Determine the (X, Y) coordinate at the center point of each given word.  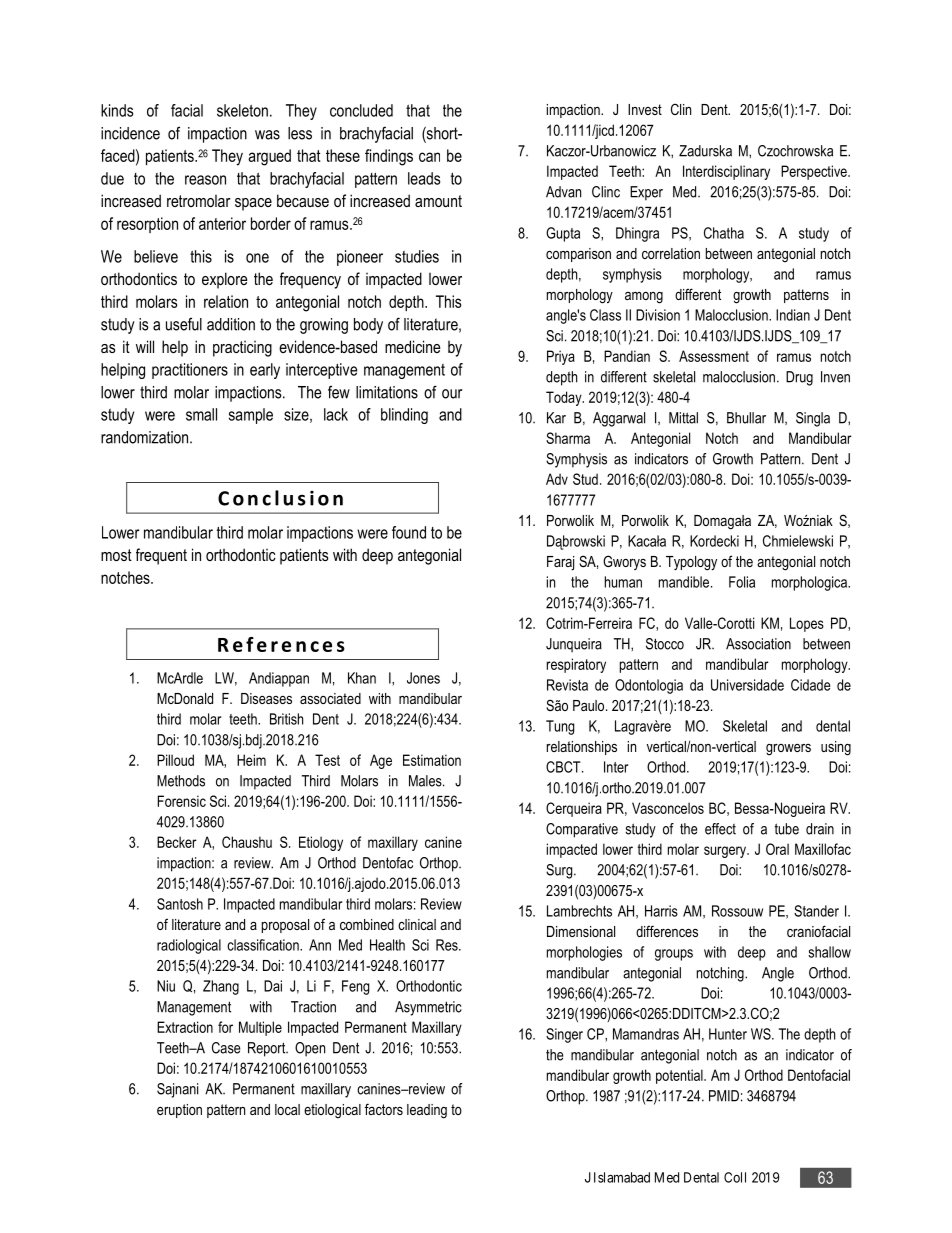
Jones (423, 678)
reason (205, 180)
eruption (179, 1111)
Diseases (266, 698)
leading (427, 1111)
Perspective (815, 172)
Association (758, 644)
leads (424, 178)
